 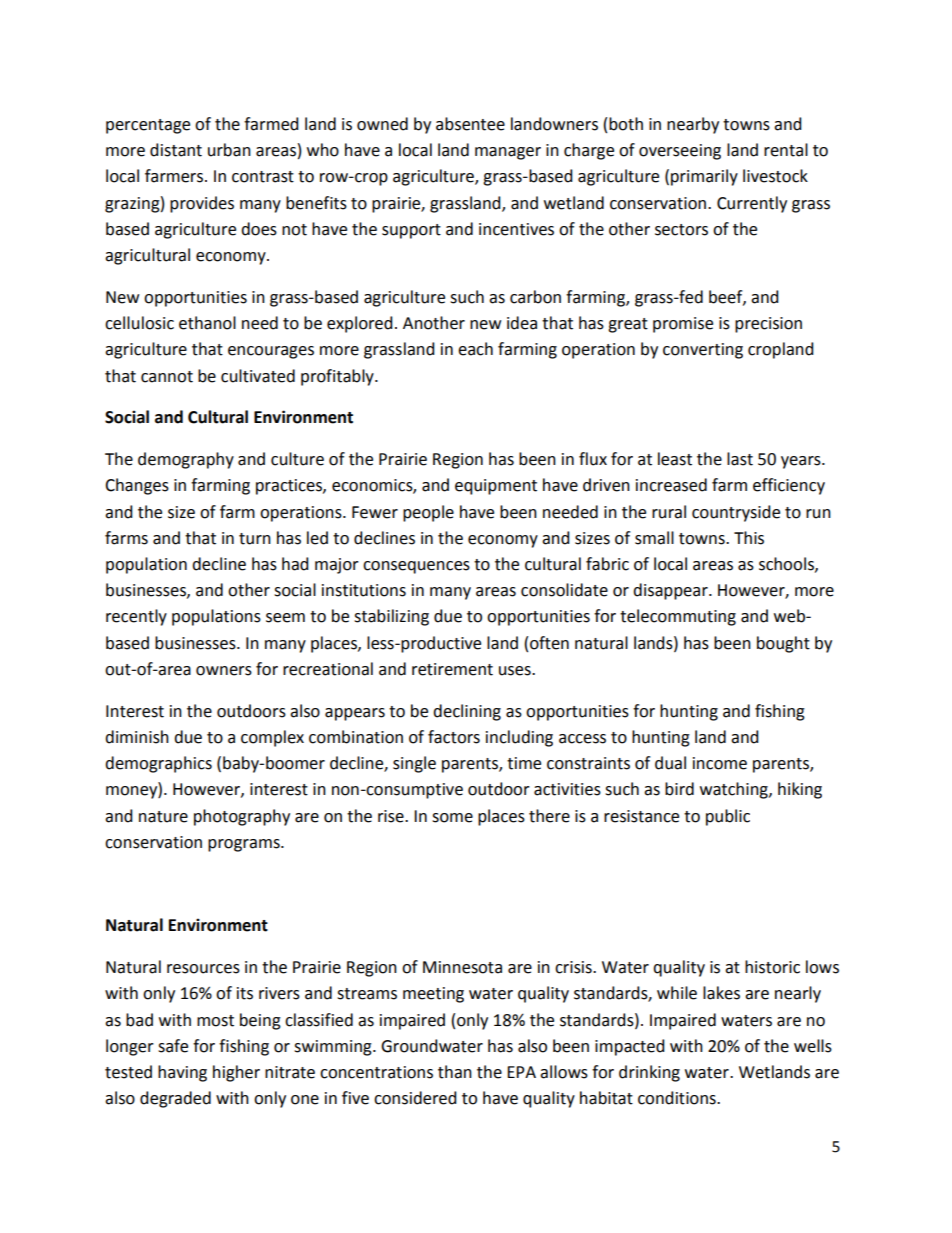 I want to click on seem, so click(x=285, y=618).
